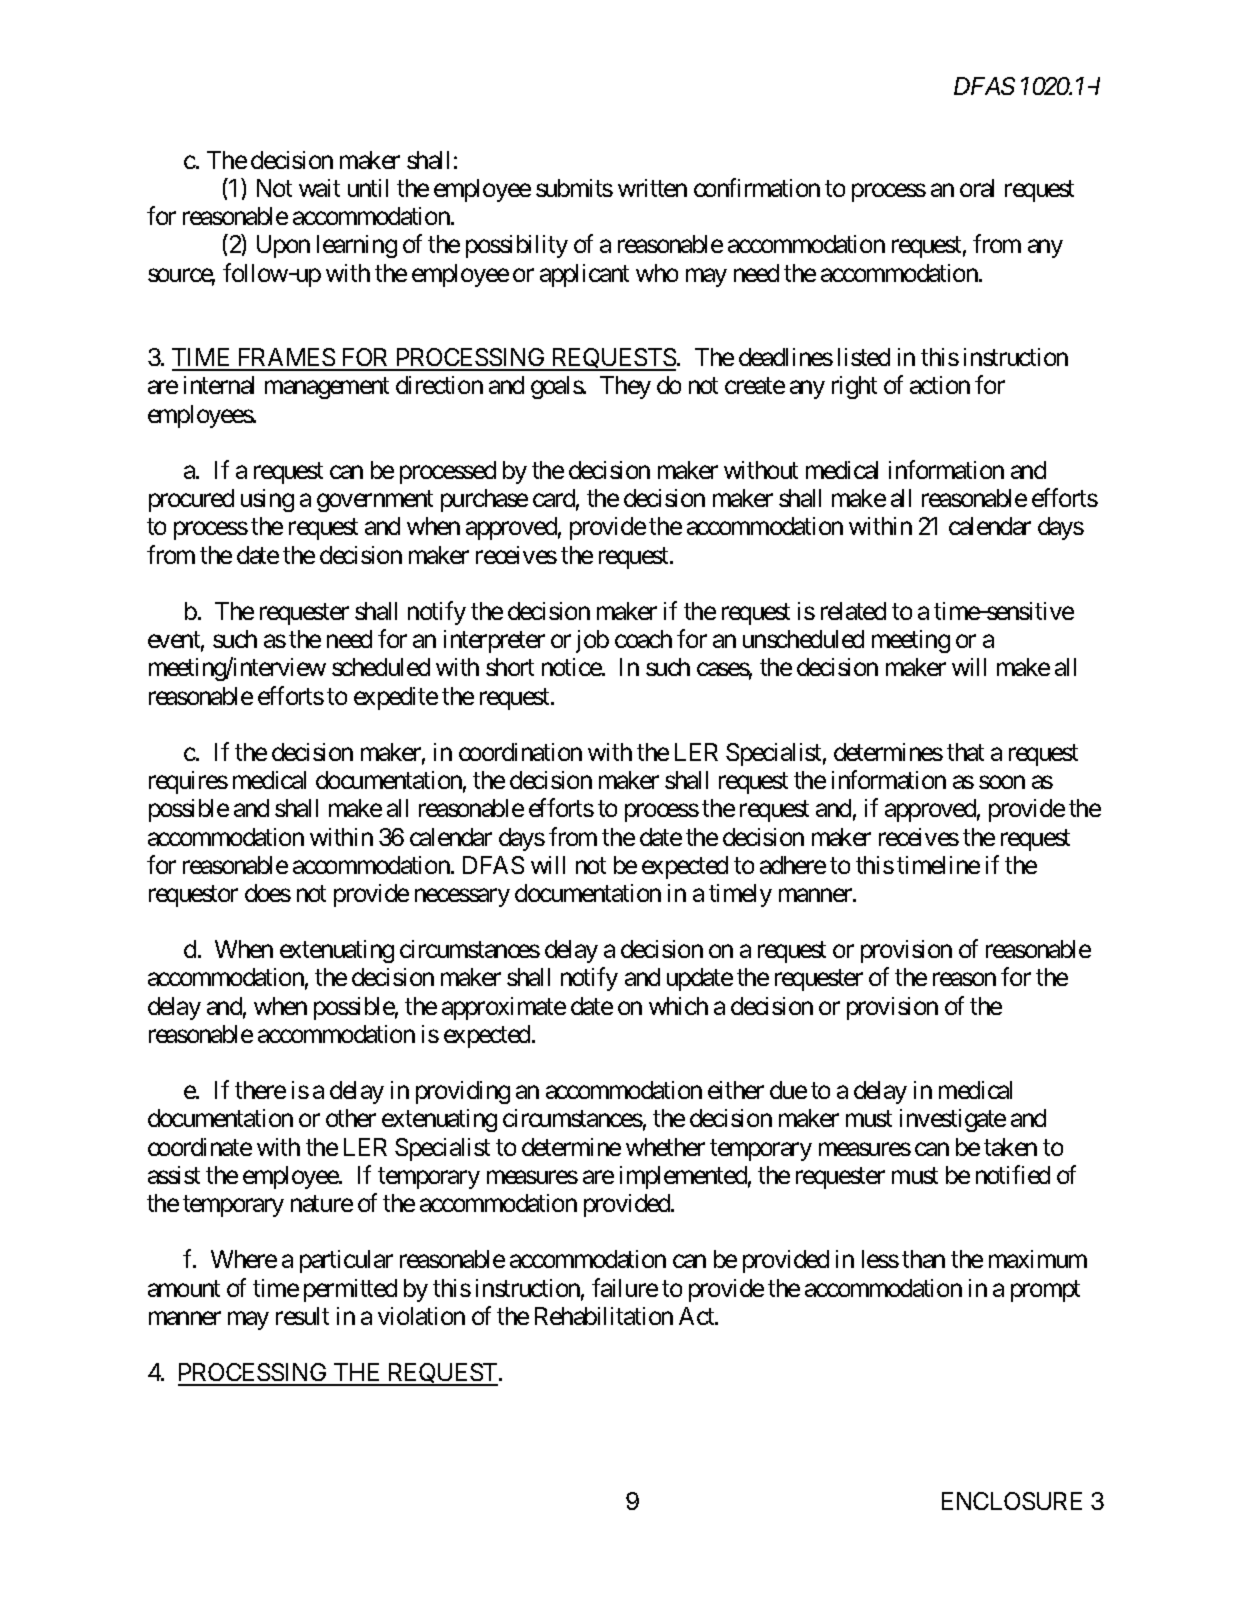  Describe the element at coordinates (351, 1118) in the page. I see `other` at that location.
